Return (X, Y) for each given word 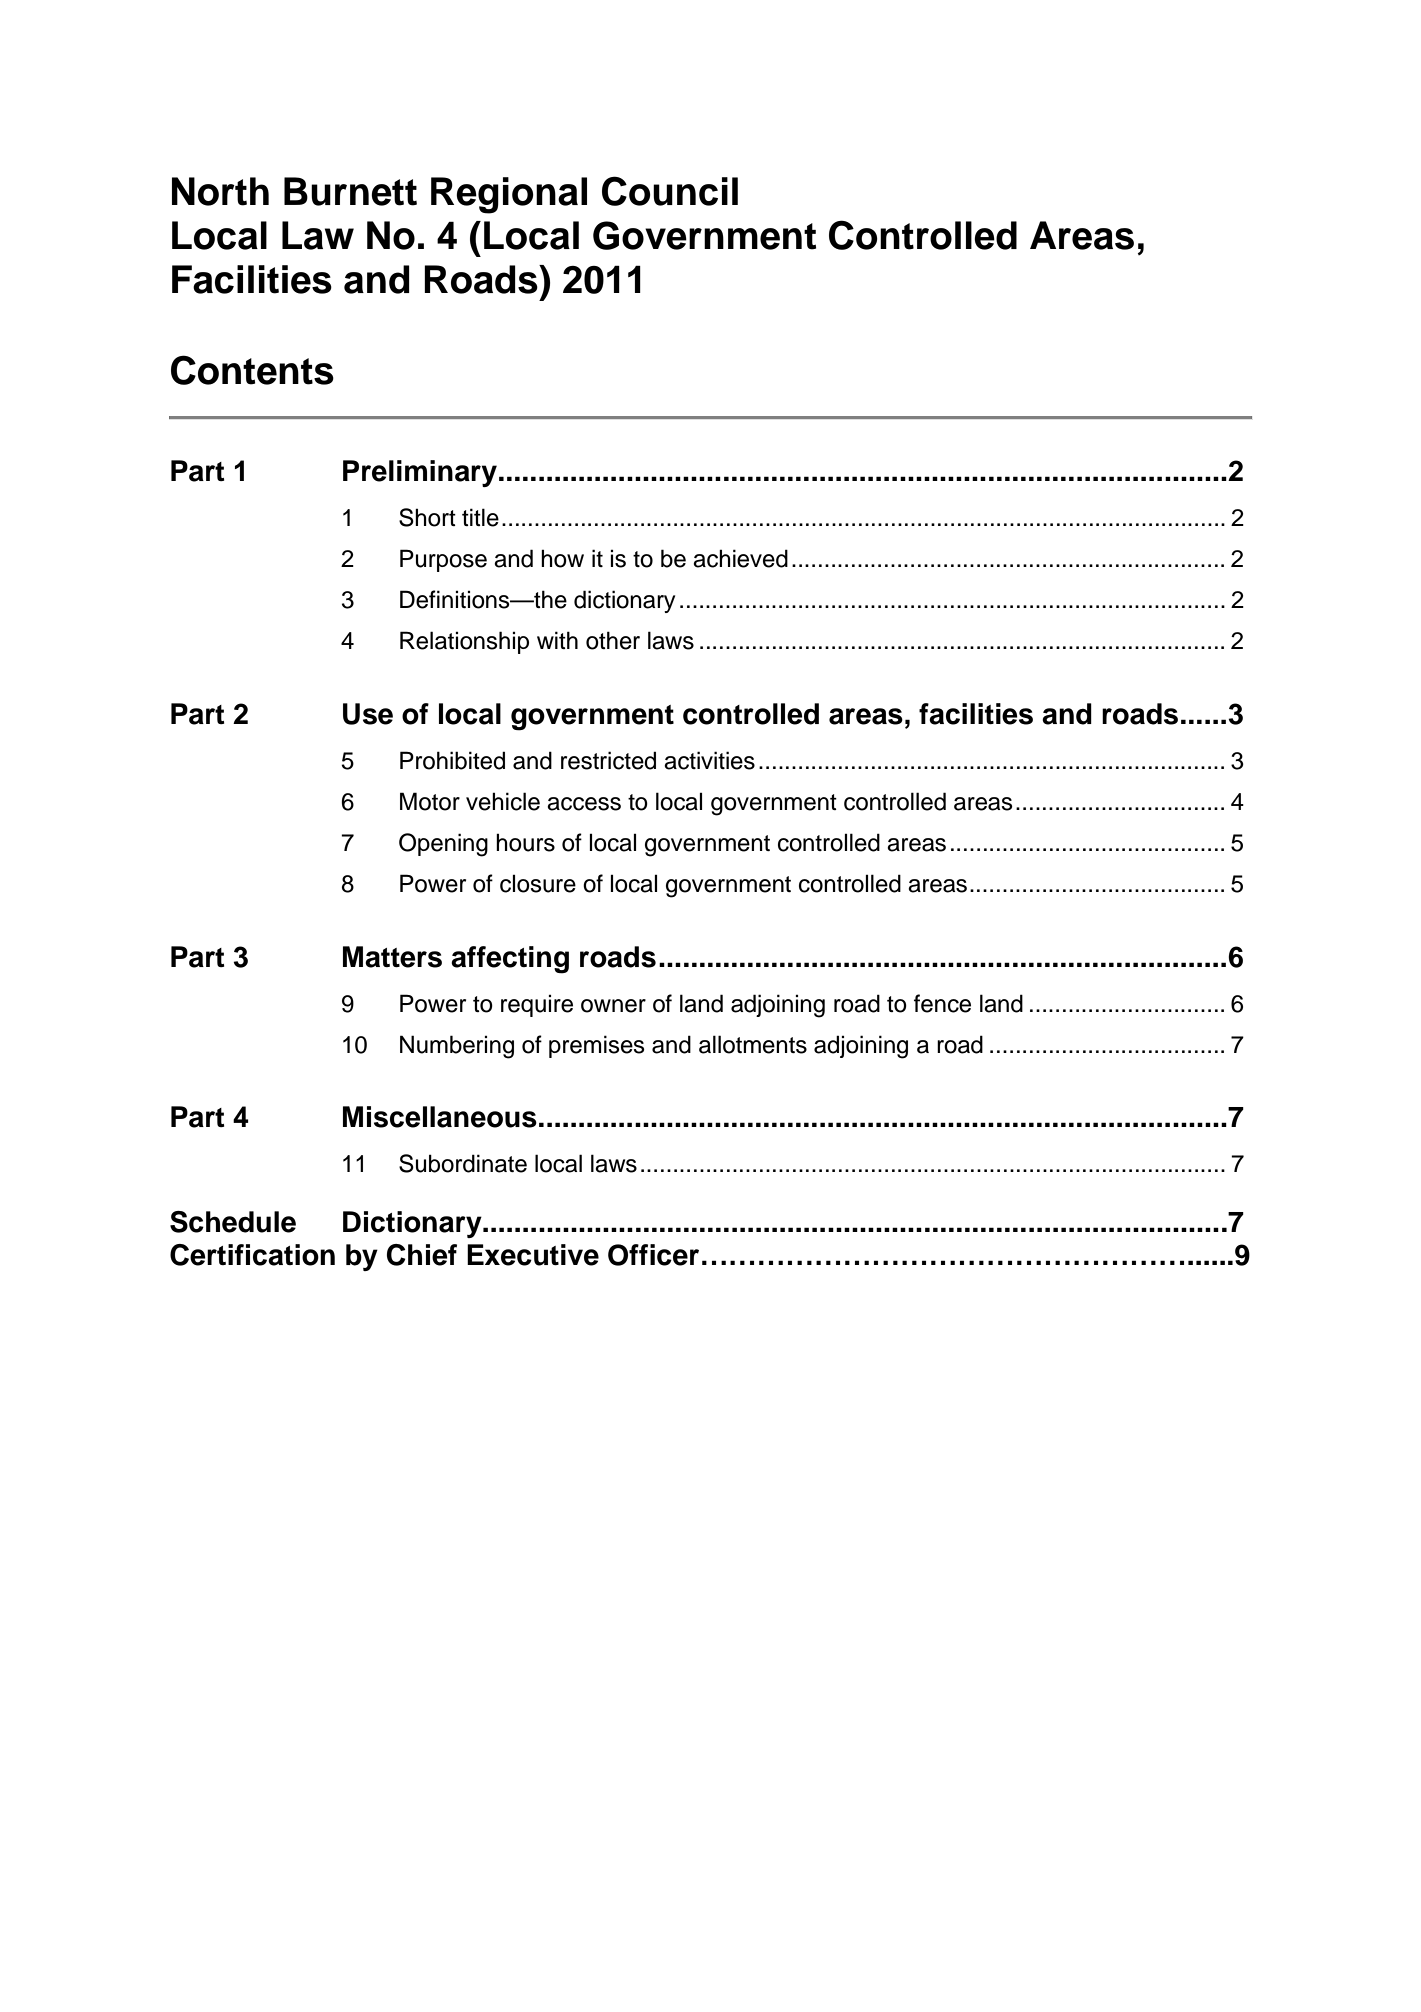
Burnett (350, 191)
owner (613, 1006)
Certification (252, 1255)
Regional (509, 195)
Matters (392, 957)
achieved (740, 558)
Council (670, 191)
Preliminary (420, 473)
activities (709, 760)
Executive (533, 1255)
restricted (608, 760)
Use (368, 714)
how (562, 558)
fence (942, 1003)
